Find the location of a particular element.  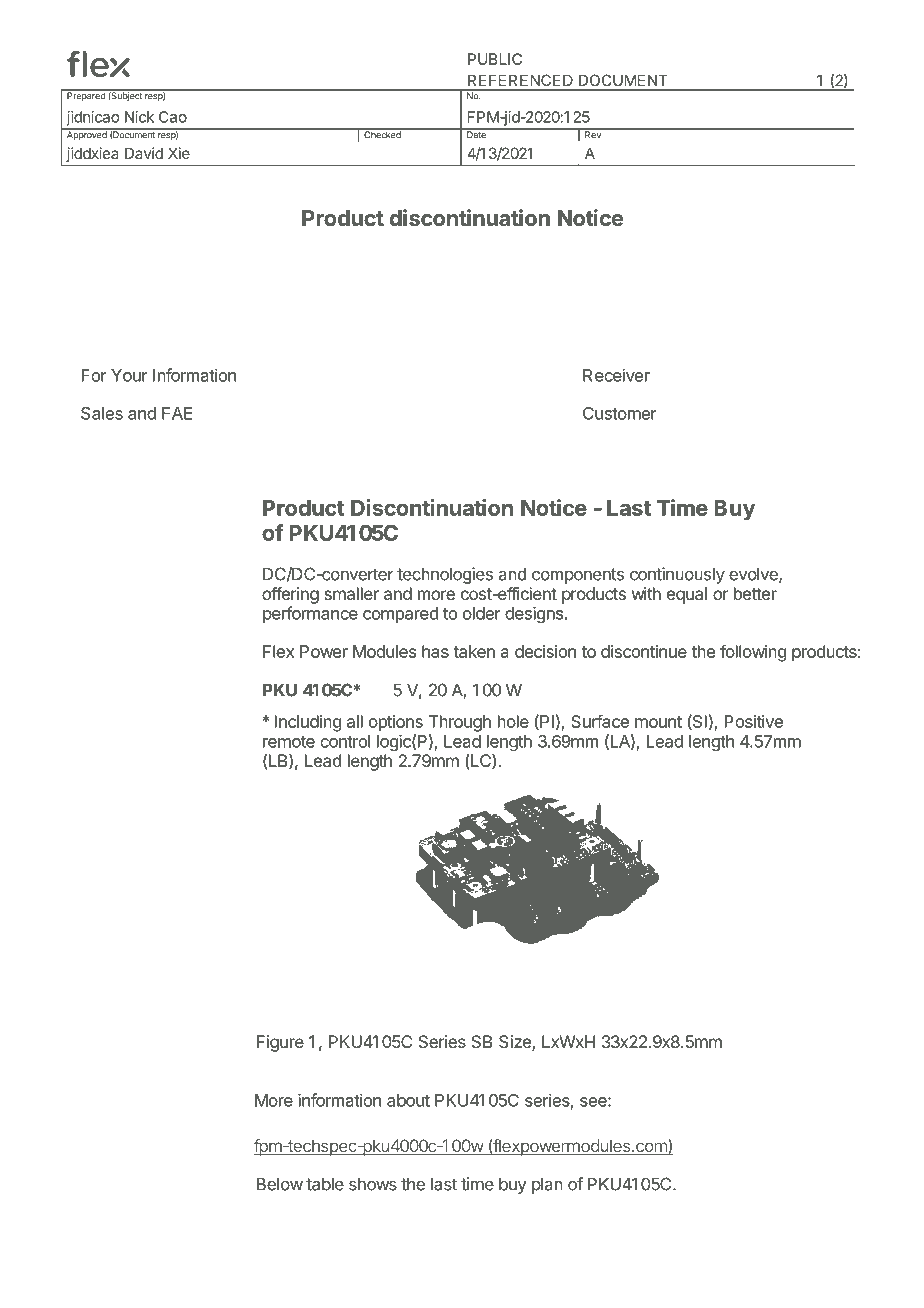

Nick is located at coordinates (139, 117).
